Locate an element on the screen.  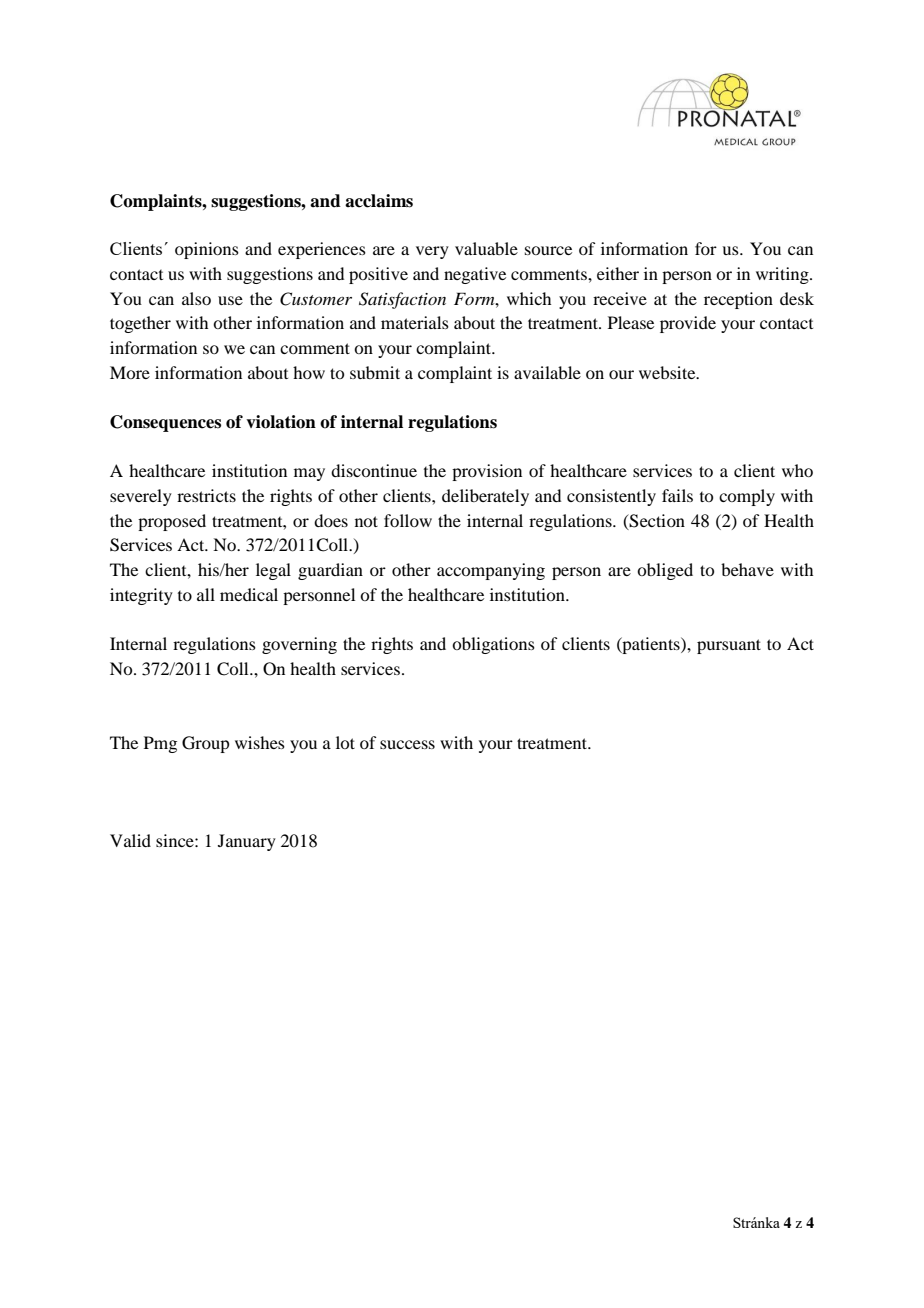
negative is located at coordinates (475, 275).
